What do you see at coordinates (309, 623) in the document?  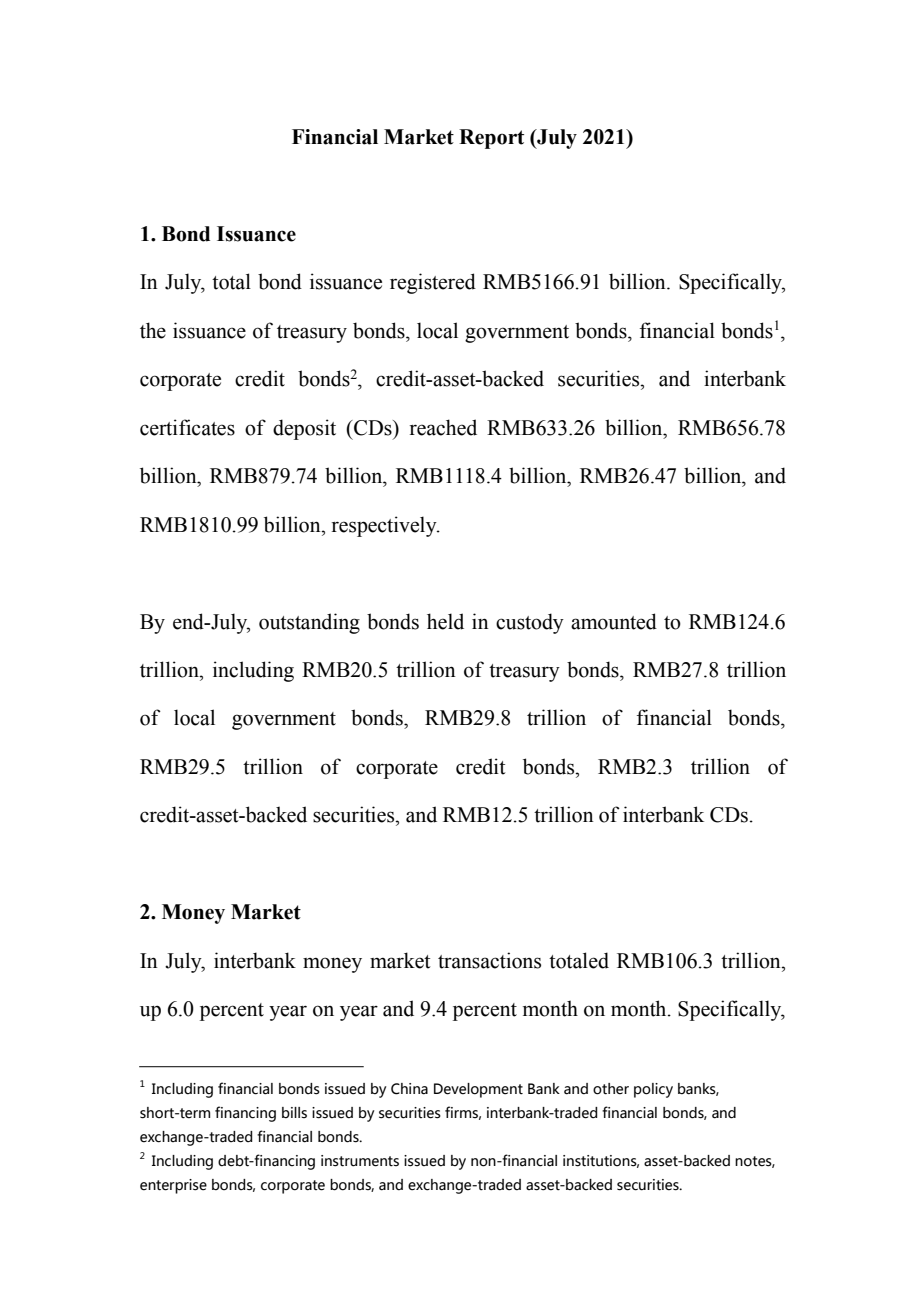 I see `outstanding` at bounding box center [309, 623].
